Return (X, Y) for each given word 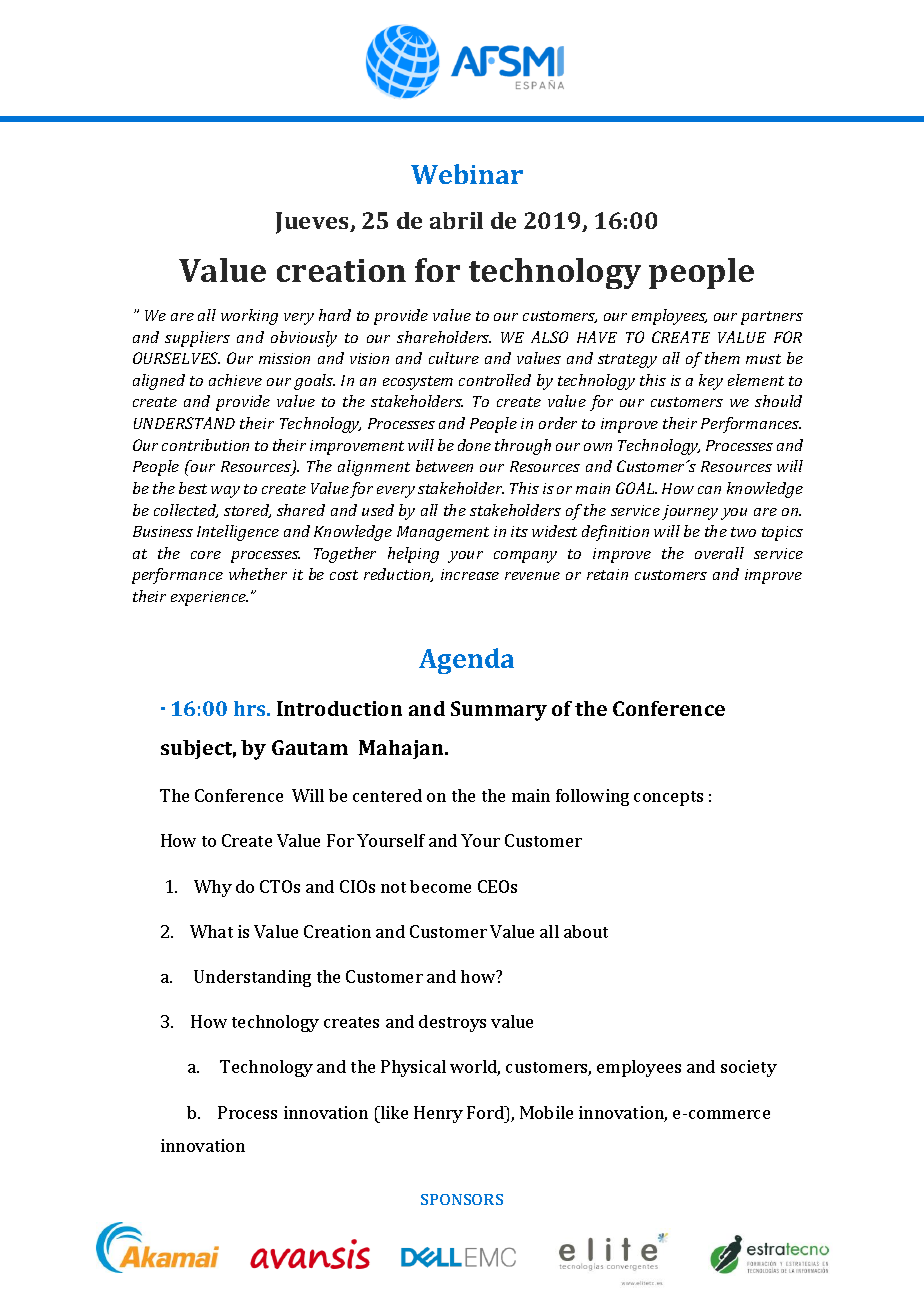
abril (456, 220)
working (249, 317)
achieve (235, 380)
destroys (452, 1023)
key (711, 382)
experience (209, 598)
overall (719, 553)
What (211, 931)
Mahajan (402, 749)
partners (772, 318)
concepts (668, 798)
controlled (495, 380)
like (393, 1112)
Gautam (310, 747)
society (749, 1068)
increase (470, 574)
